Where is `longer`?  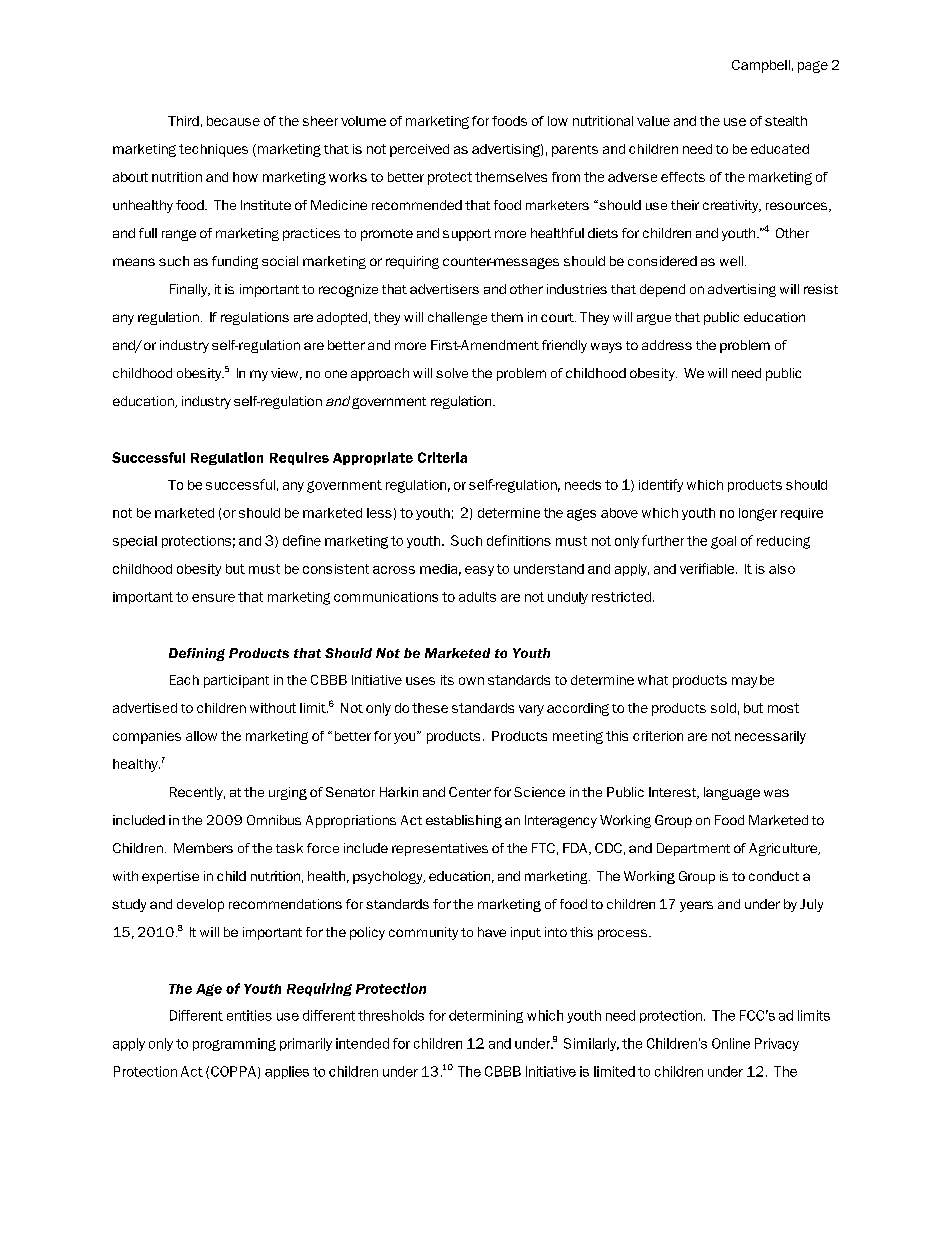 longer is located at coordinates (758, 514).
